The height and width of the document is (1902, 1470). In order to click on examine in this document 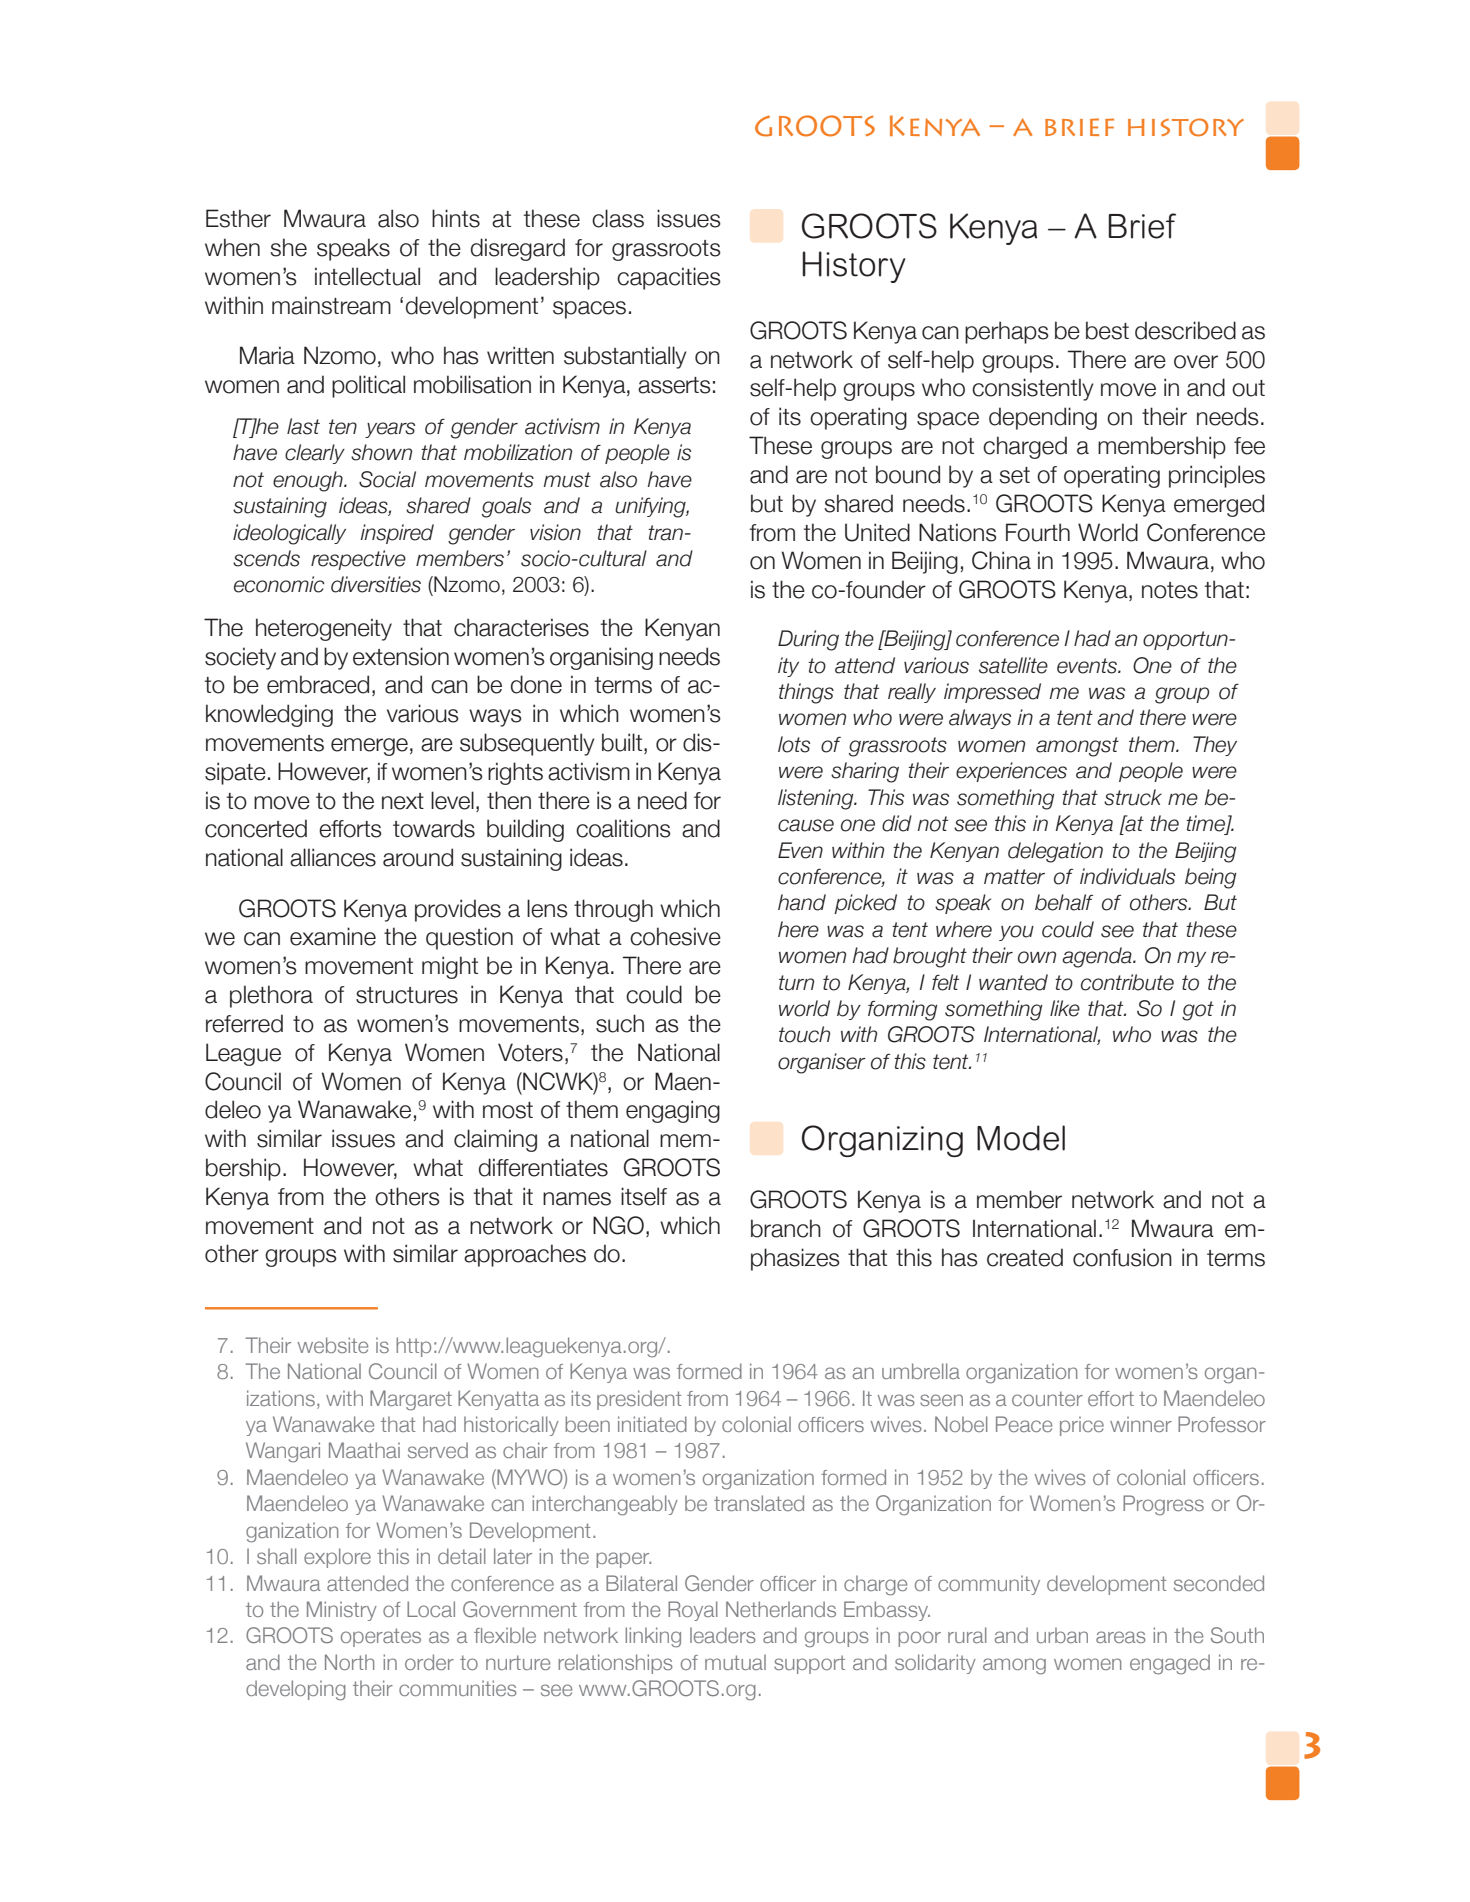, I will do `click(333, 936)`.
